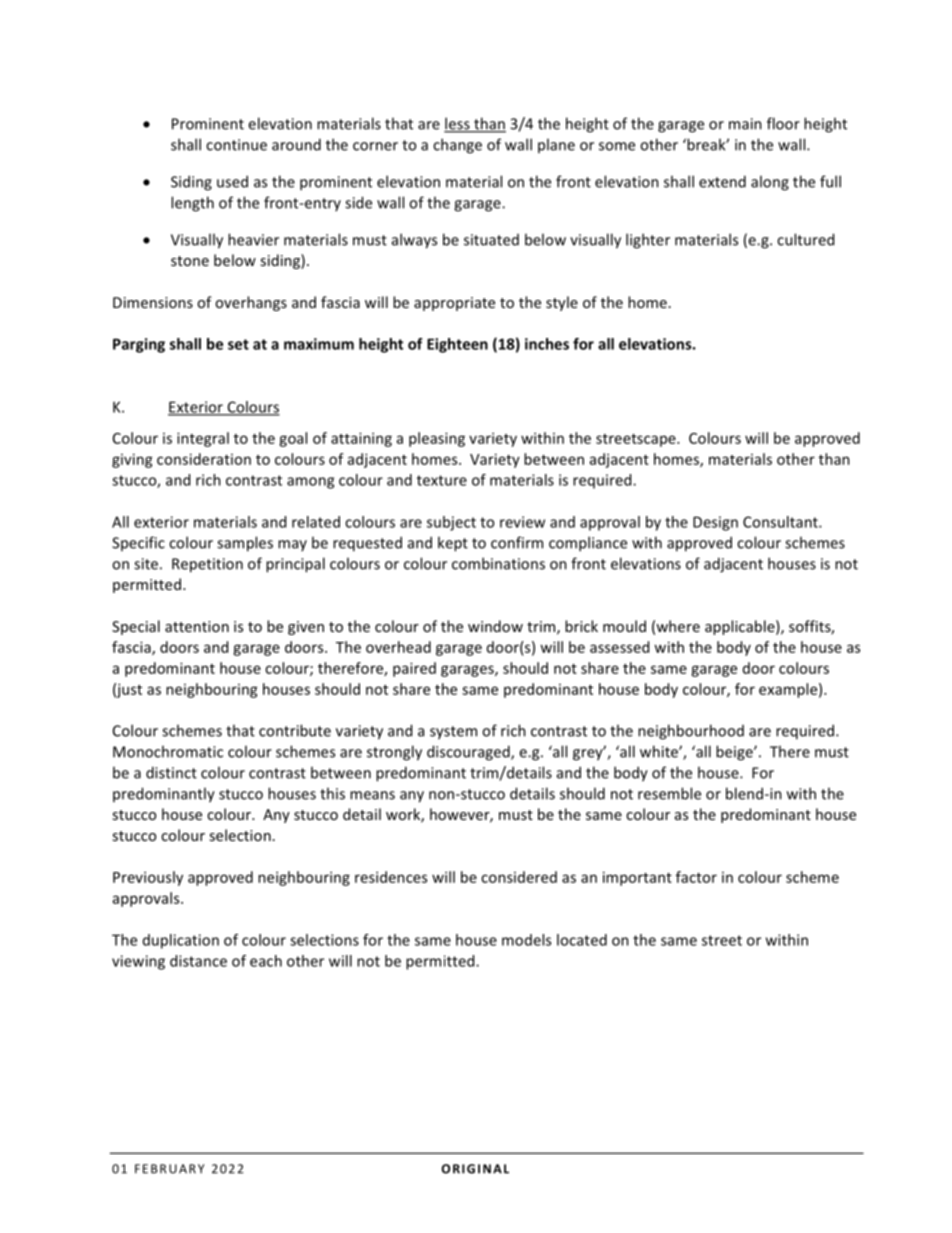 The width and height of the document is (952, 1233). I want to click on Consultant, so click(781, 522).
